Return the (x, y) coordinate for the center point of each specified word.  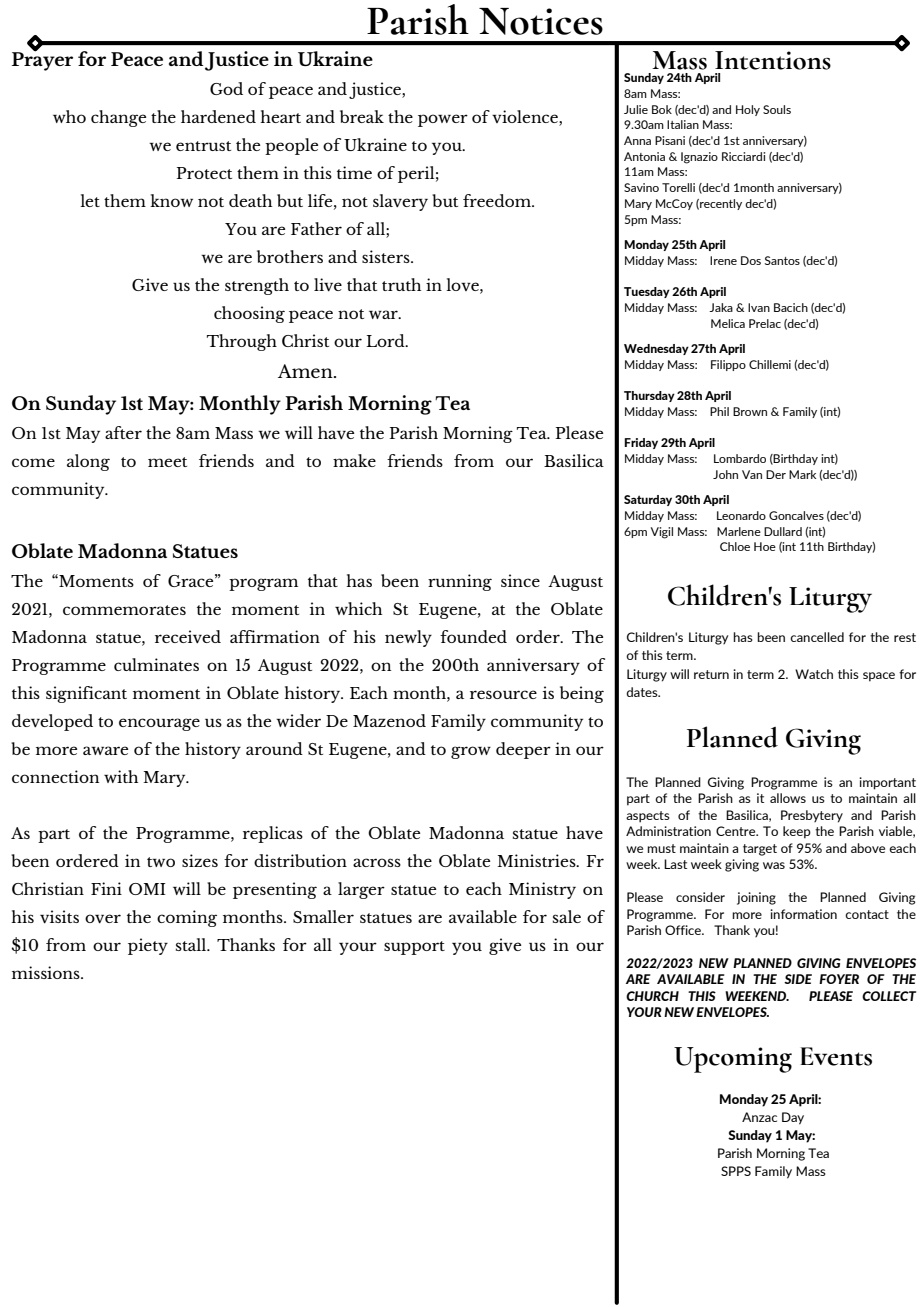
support (414, 948)
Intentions (773, 60)
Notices (541, 21)
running (460, 582)
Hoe (765, 546)
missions (47, 972)
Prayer (42, 60)
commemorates (124, 610)
